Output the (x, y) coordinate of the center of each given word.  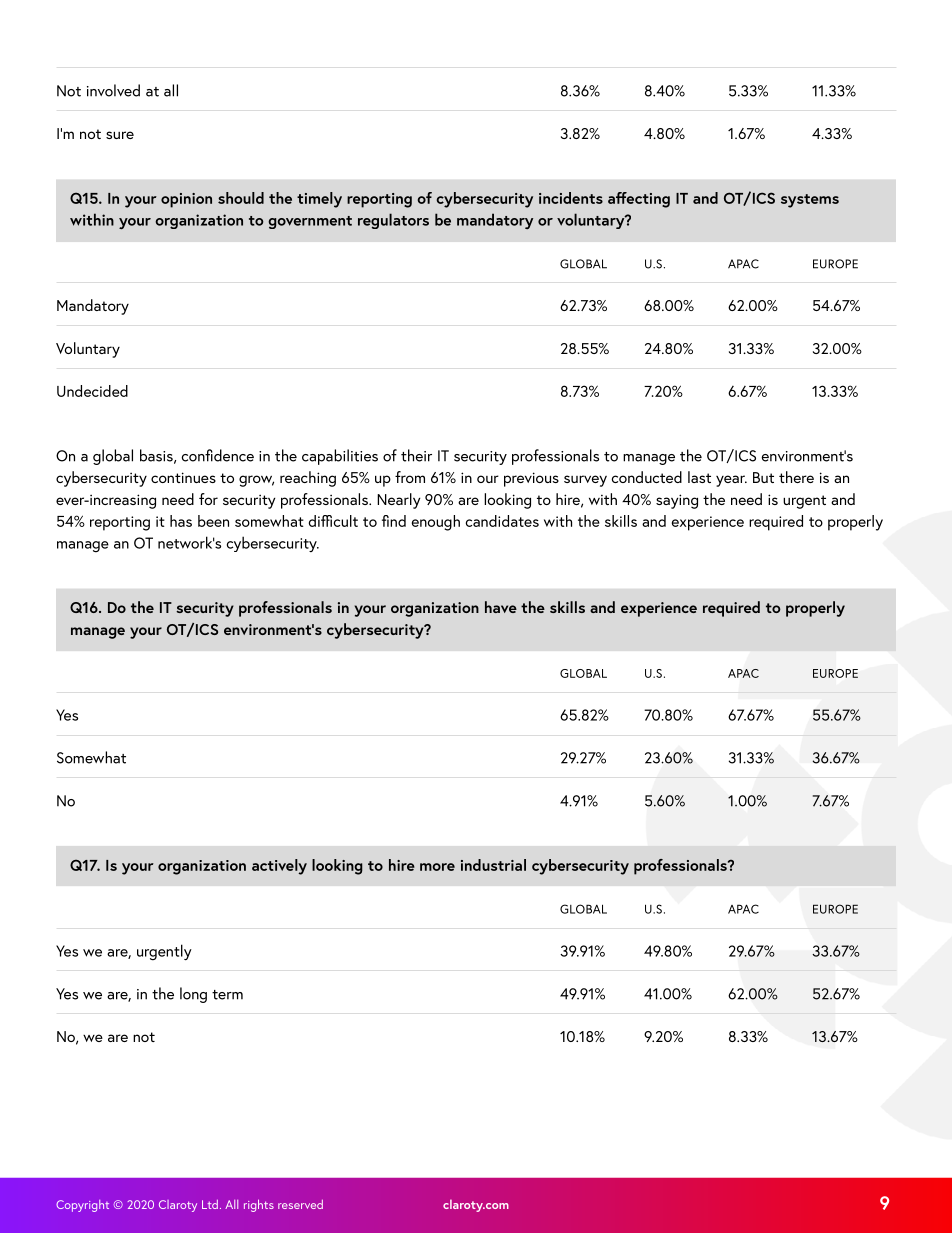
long (193, 995)
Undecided (92, 391)
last (699, 477)
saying (677, 501)
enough (436, 523)
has (181, 521)
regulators (393, 221)
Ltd (210, 1204)
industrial (493, 865)
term (227, 995)
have (501, 607)
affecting (639, 200)
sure (120, 135)
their (416, 455)
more (437, 867)
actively (279, 867)
